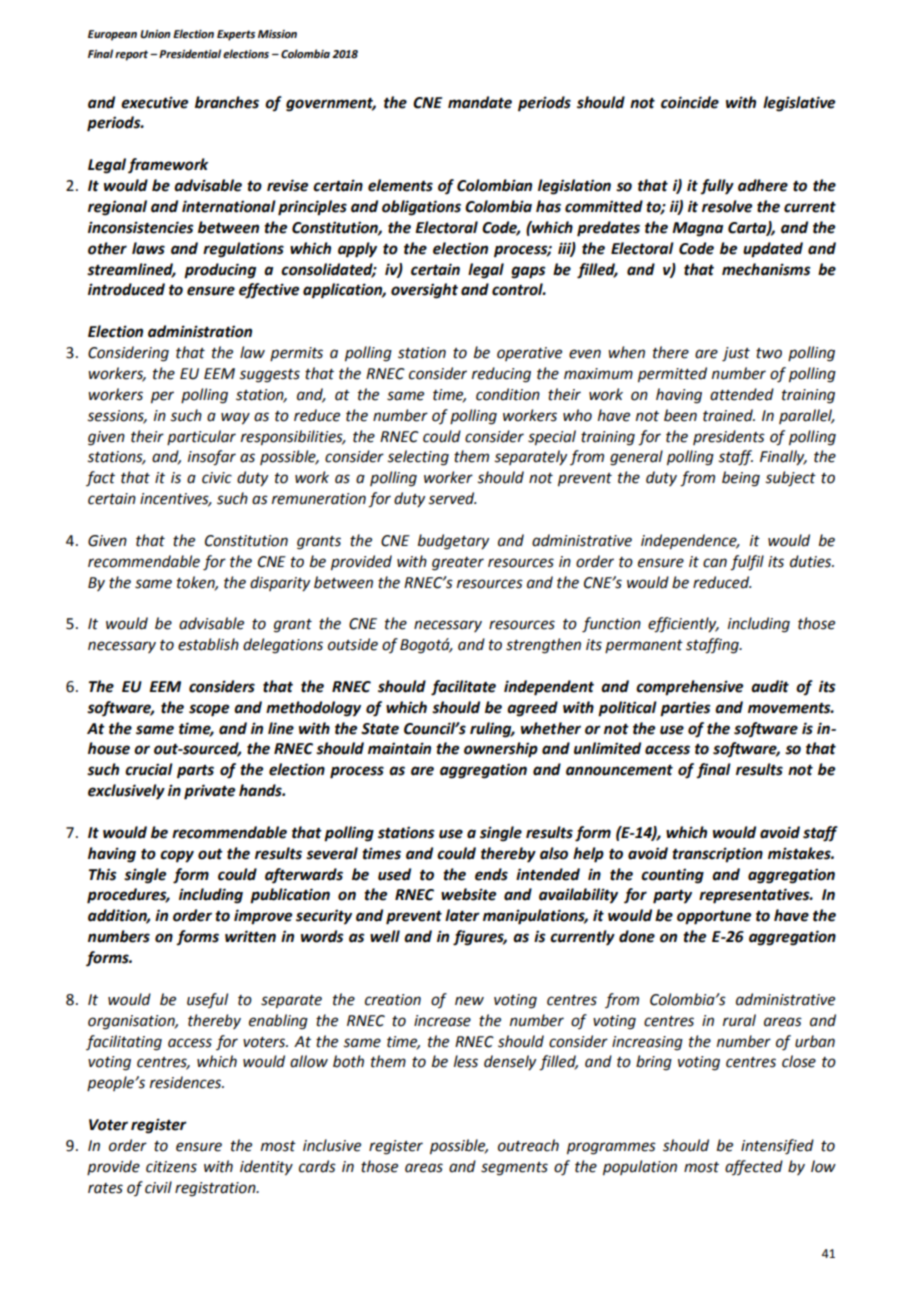 Image resolution: width=924 pixels, height=1308 pixels. Describe the element at coordinates (501, 750) in the page. I see `ownership` at that location.
